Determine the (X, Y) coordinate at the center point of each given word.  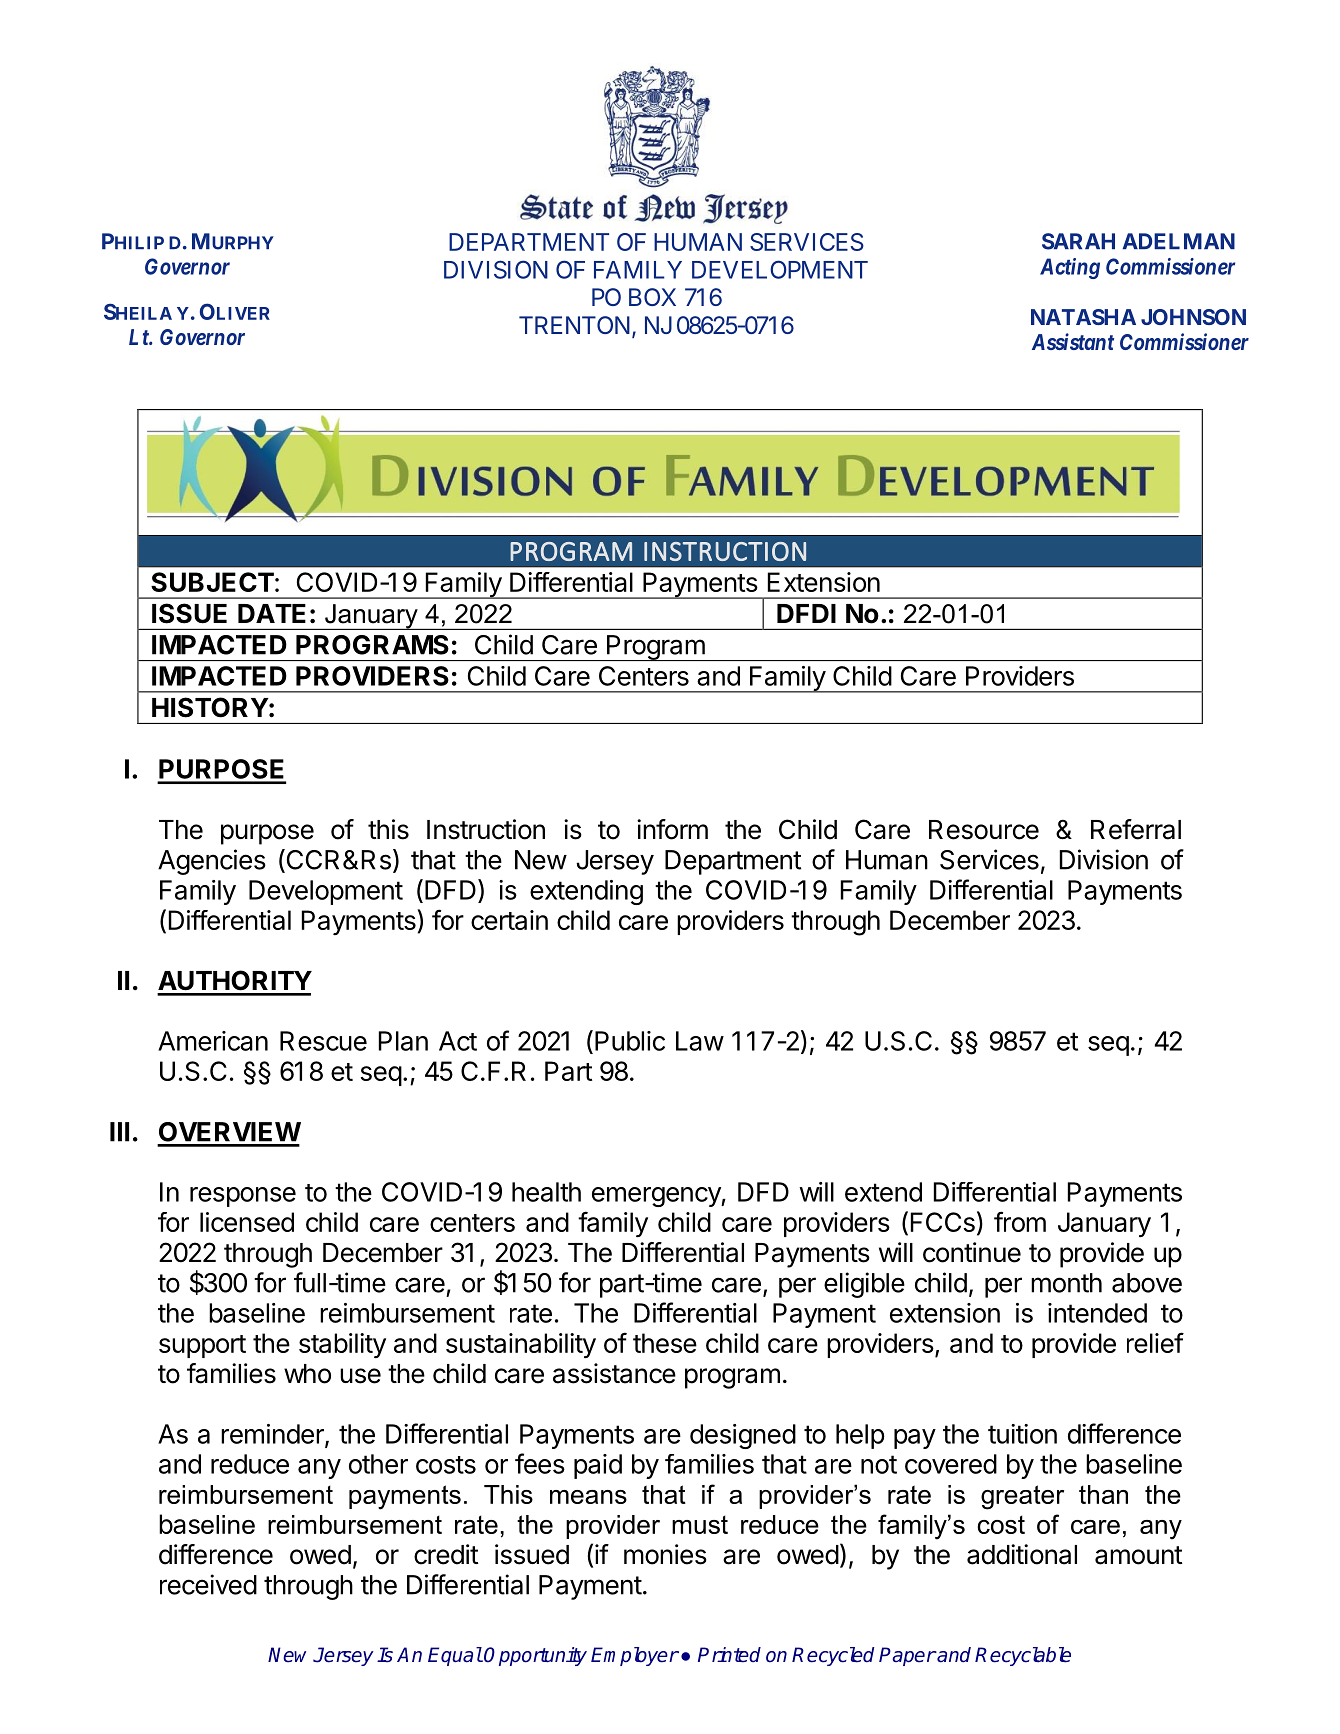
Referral (1136, 829)
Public (630, 1041)
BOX (652, 297)
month (1066, 1283)
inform (672, 829)
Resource (984, 830)
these (665, 1343)
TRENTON (576, 326)
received (208, 1584)
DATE (272, 613)
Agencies (212, 862)
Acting (1070, 268)
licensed (247, 1222)
